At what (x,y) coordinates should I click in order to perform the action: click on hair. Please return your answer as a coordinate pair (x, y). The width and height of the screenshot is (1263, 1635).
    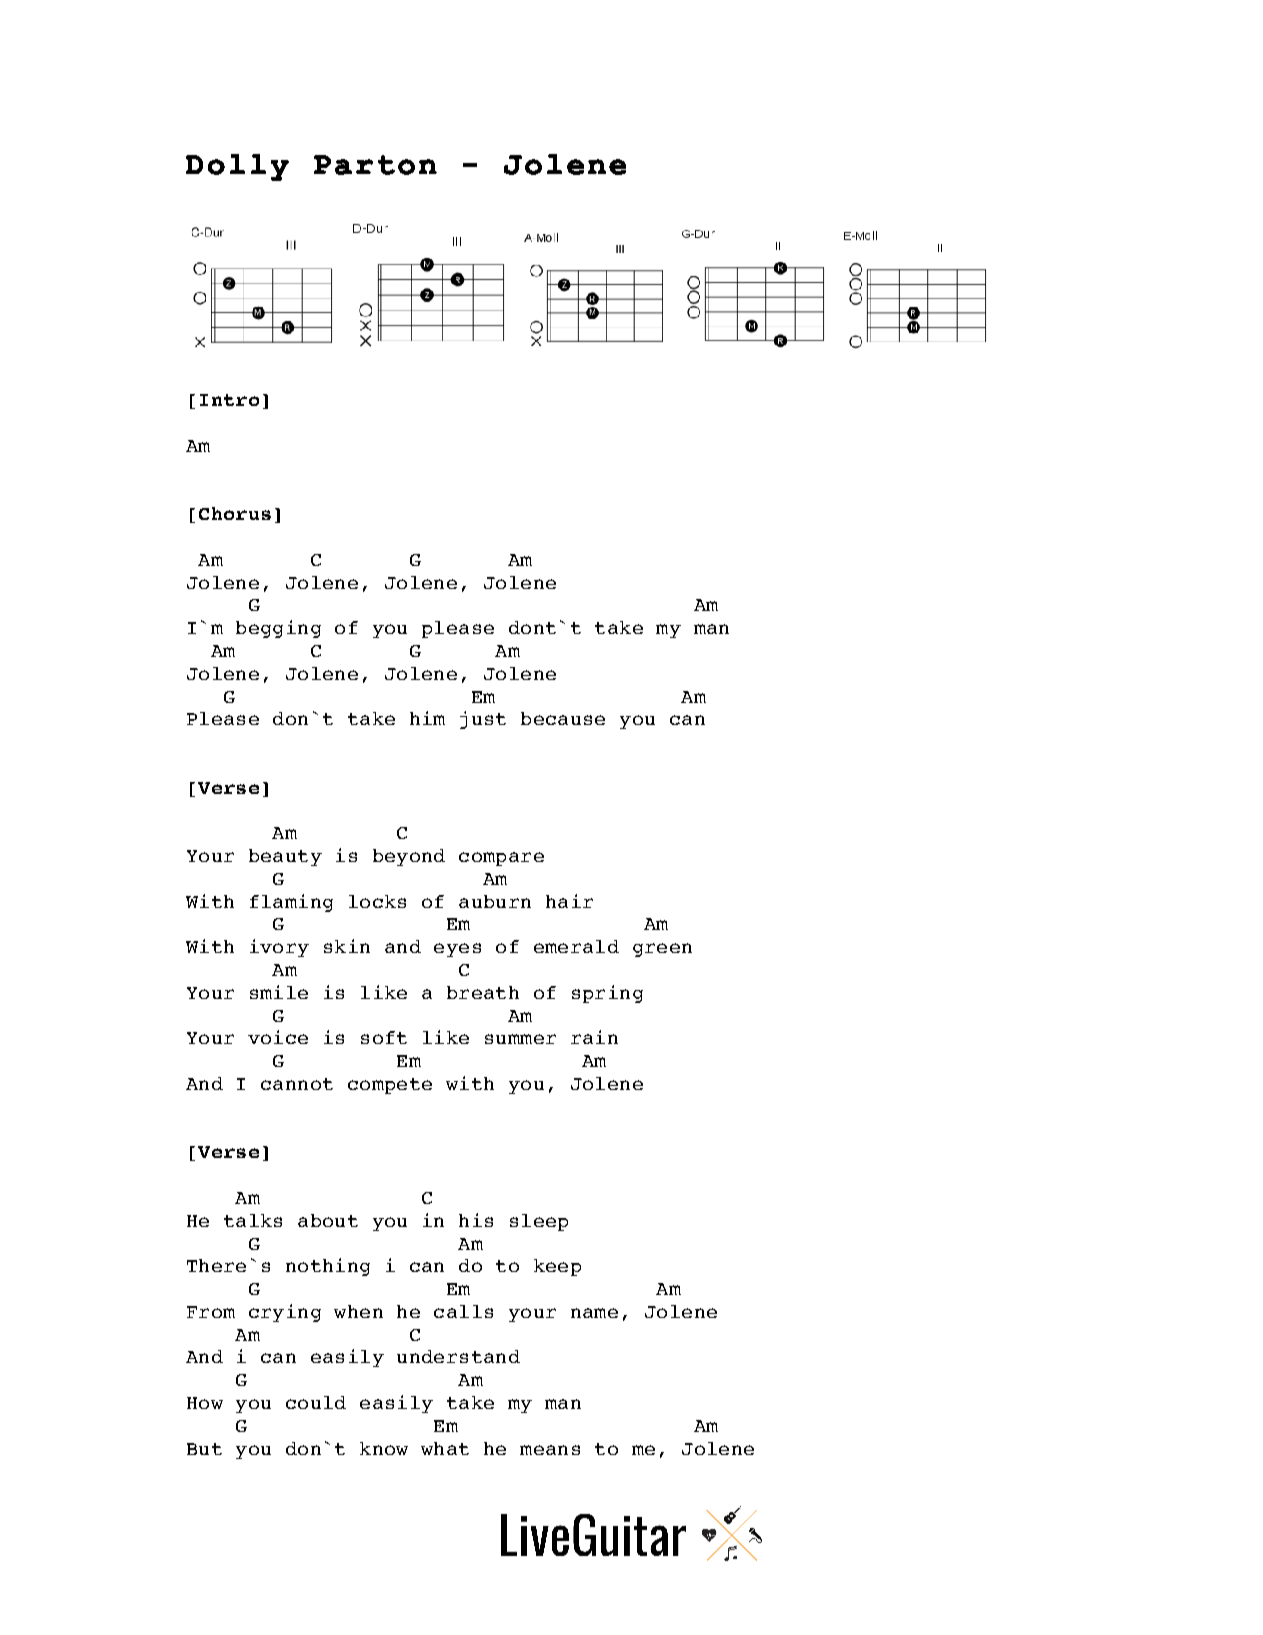
    Looking at the image, I should click on (569, 901).
